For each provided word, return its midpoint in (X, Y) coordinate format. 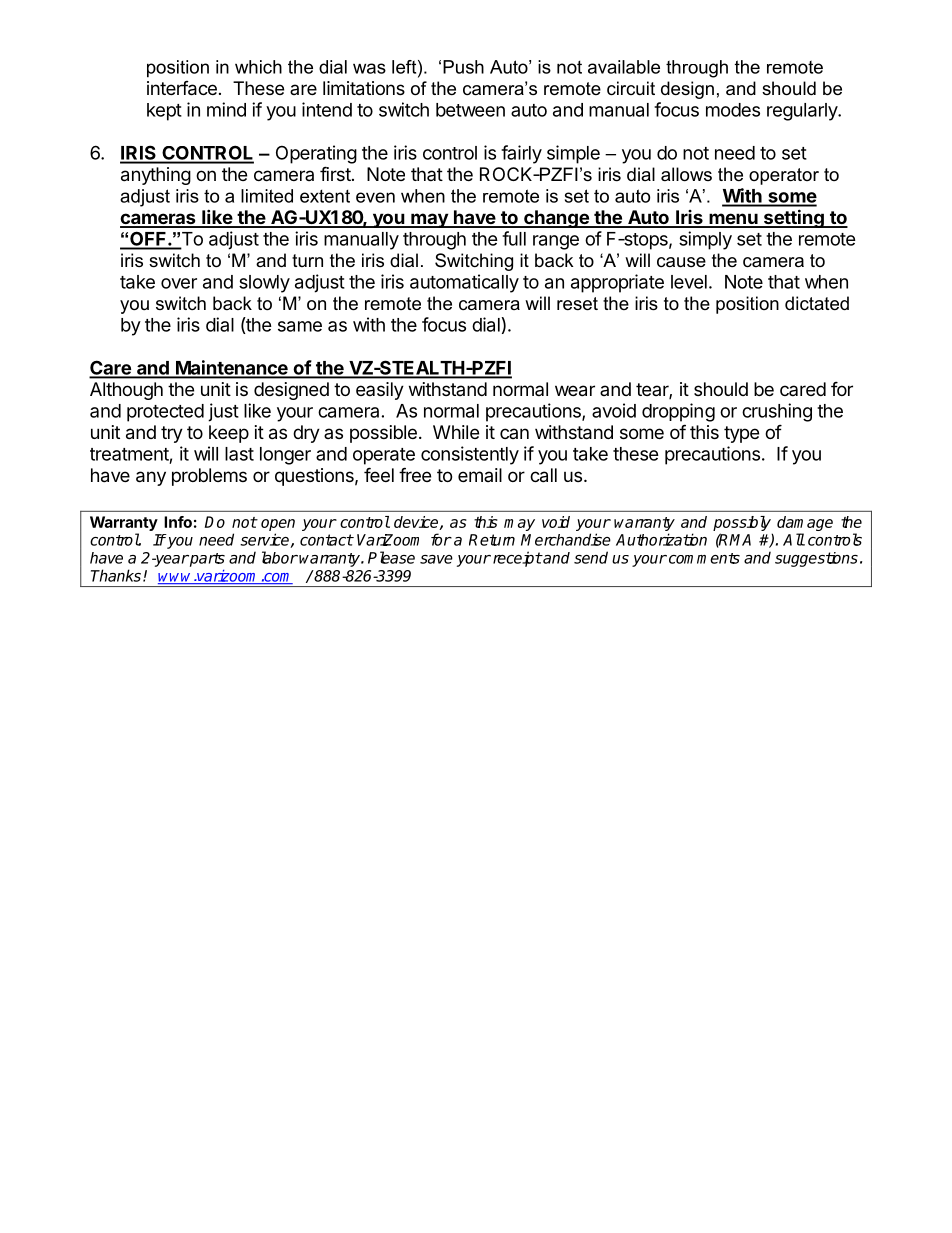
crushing (777, 412)
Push (463, 67)
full (514, 238)
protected (165, 413)
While (456, 432)
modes (733, 110)
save (436, 559)
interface (182, 88)
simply (705, 240)
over (179, 283)
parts (206, 560)
